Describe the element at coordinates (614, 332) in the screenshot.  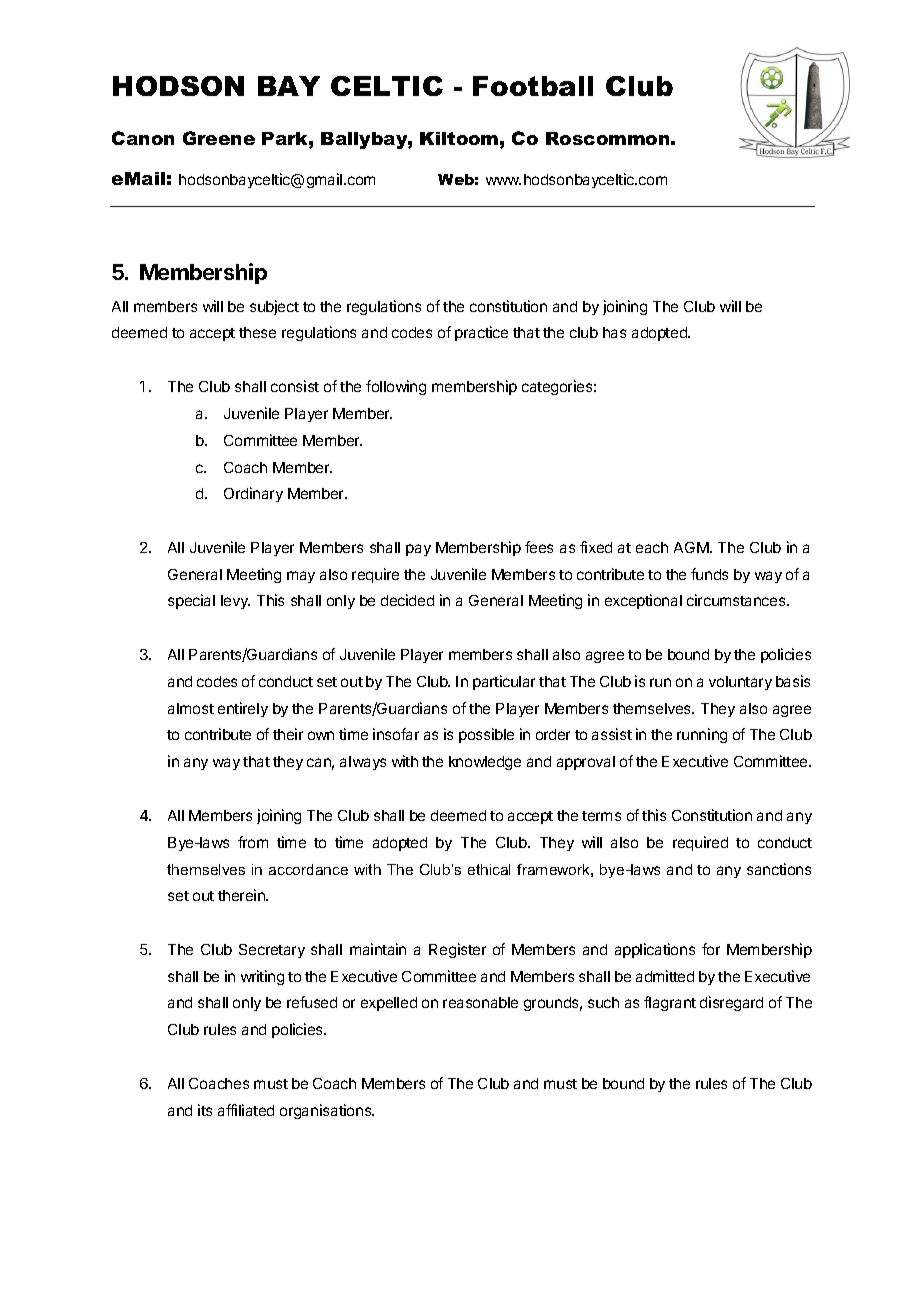
I see `has` at that location.
